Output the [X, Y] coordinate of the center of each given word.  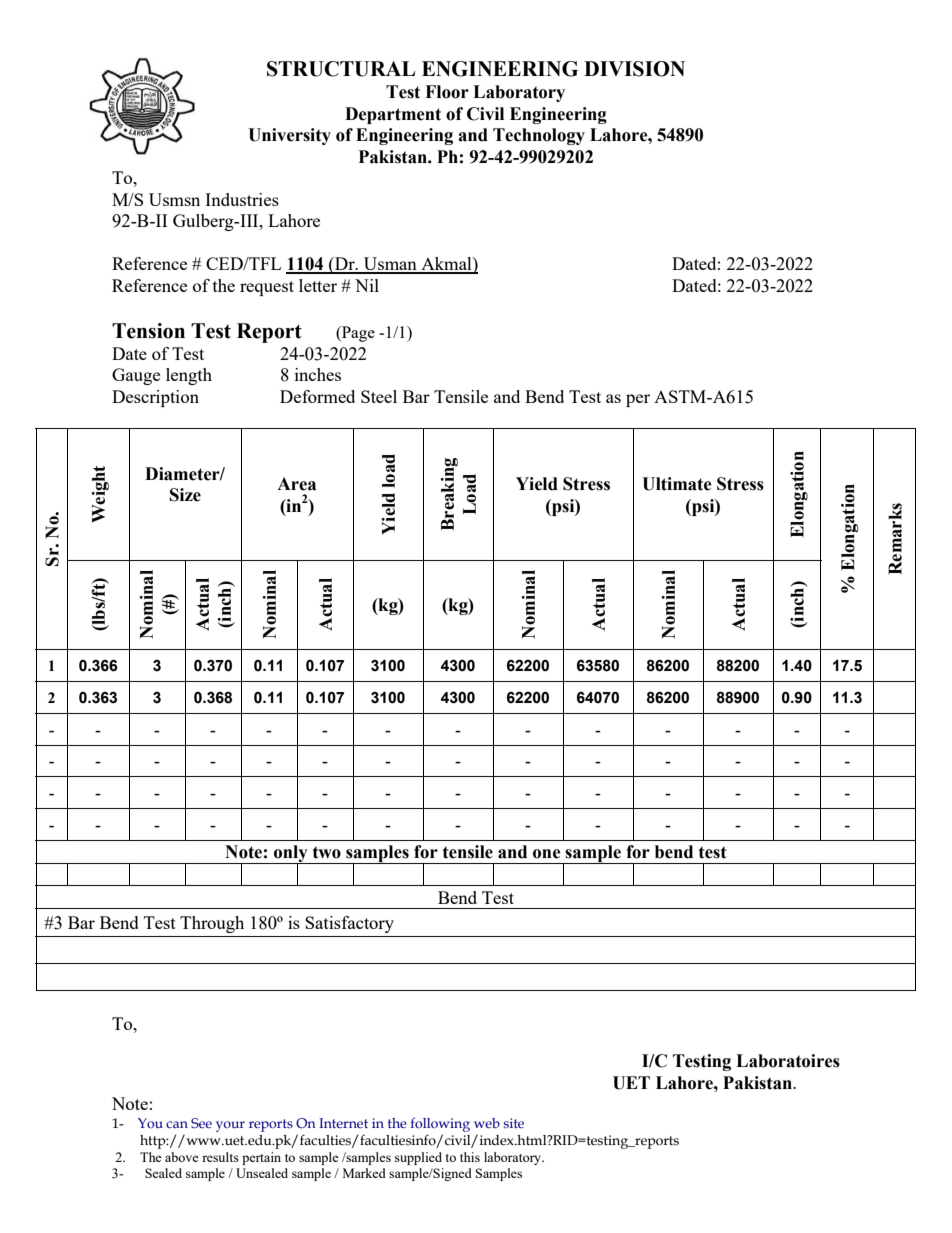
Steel [379, 396]
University [289, 136]
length [189, 376]
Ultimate [677, 484]
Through [212, 924]
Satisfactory [349, 924]
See [201, 1123]
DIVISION [634, 69]
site [514, 1123]
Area [296, 484]
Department [393, 115]
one [547, 854]
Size [185, 495]
